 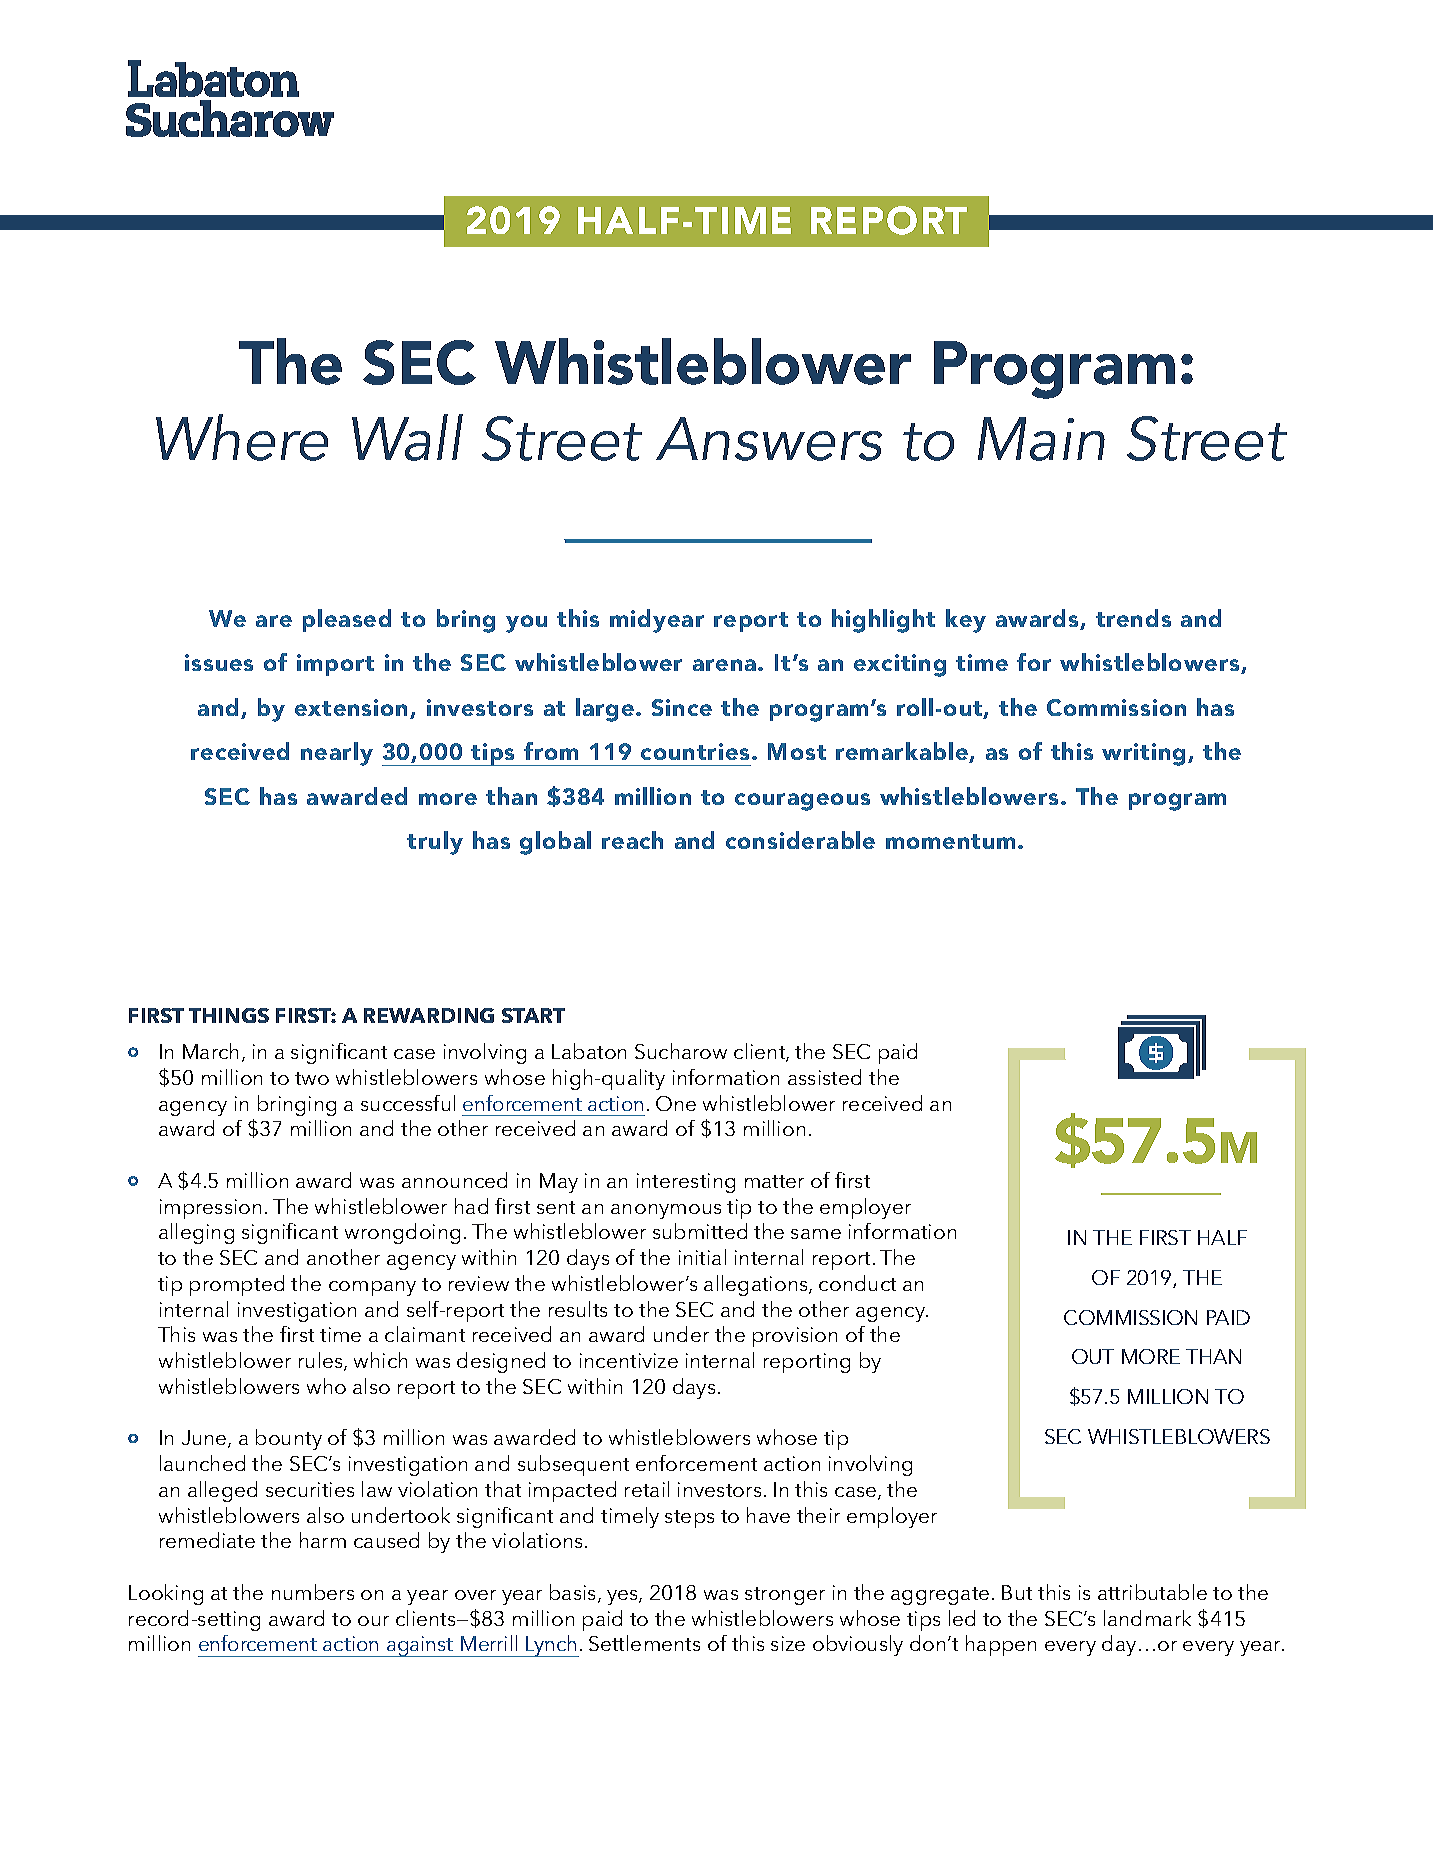 What do you see at coordinates (1041, 439) in the image?
I see `Main` at bounding box center [1041, 439].
